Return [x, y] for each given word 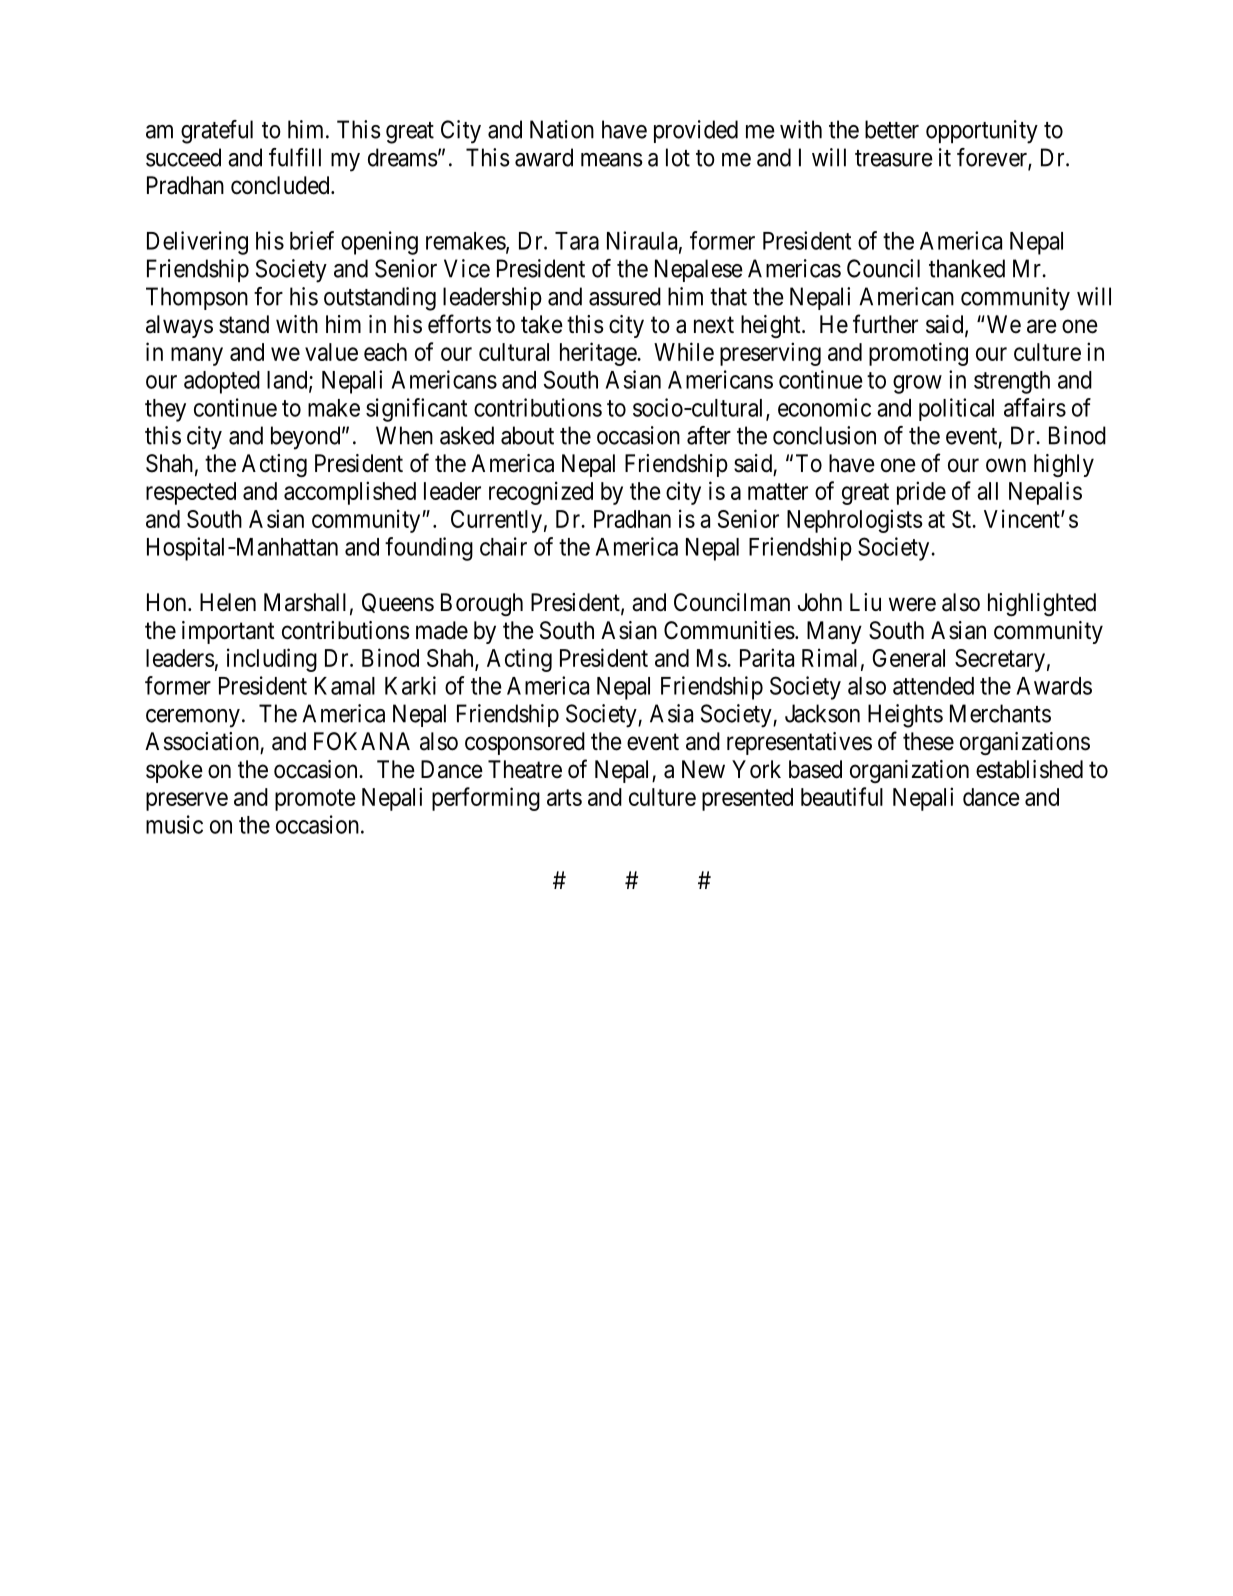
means [612, 160]
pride [921, 493]
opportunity [982, 132]
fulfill [295, 157]
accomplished [350, 493]
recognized [541, 493]
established [1029, 769]
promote [315, 800]
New [703, 769]
